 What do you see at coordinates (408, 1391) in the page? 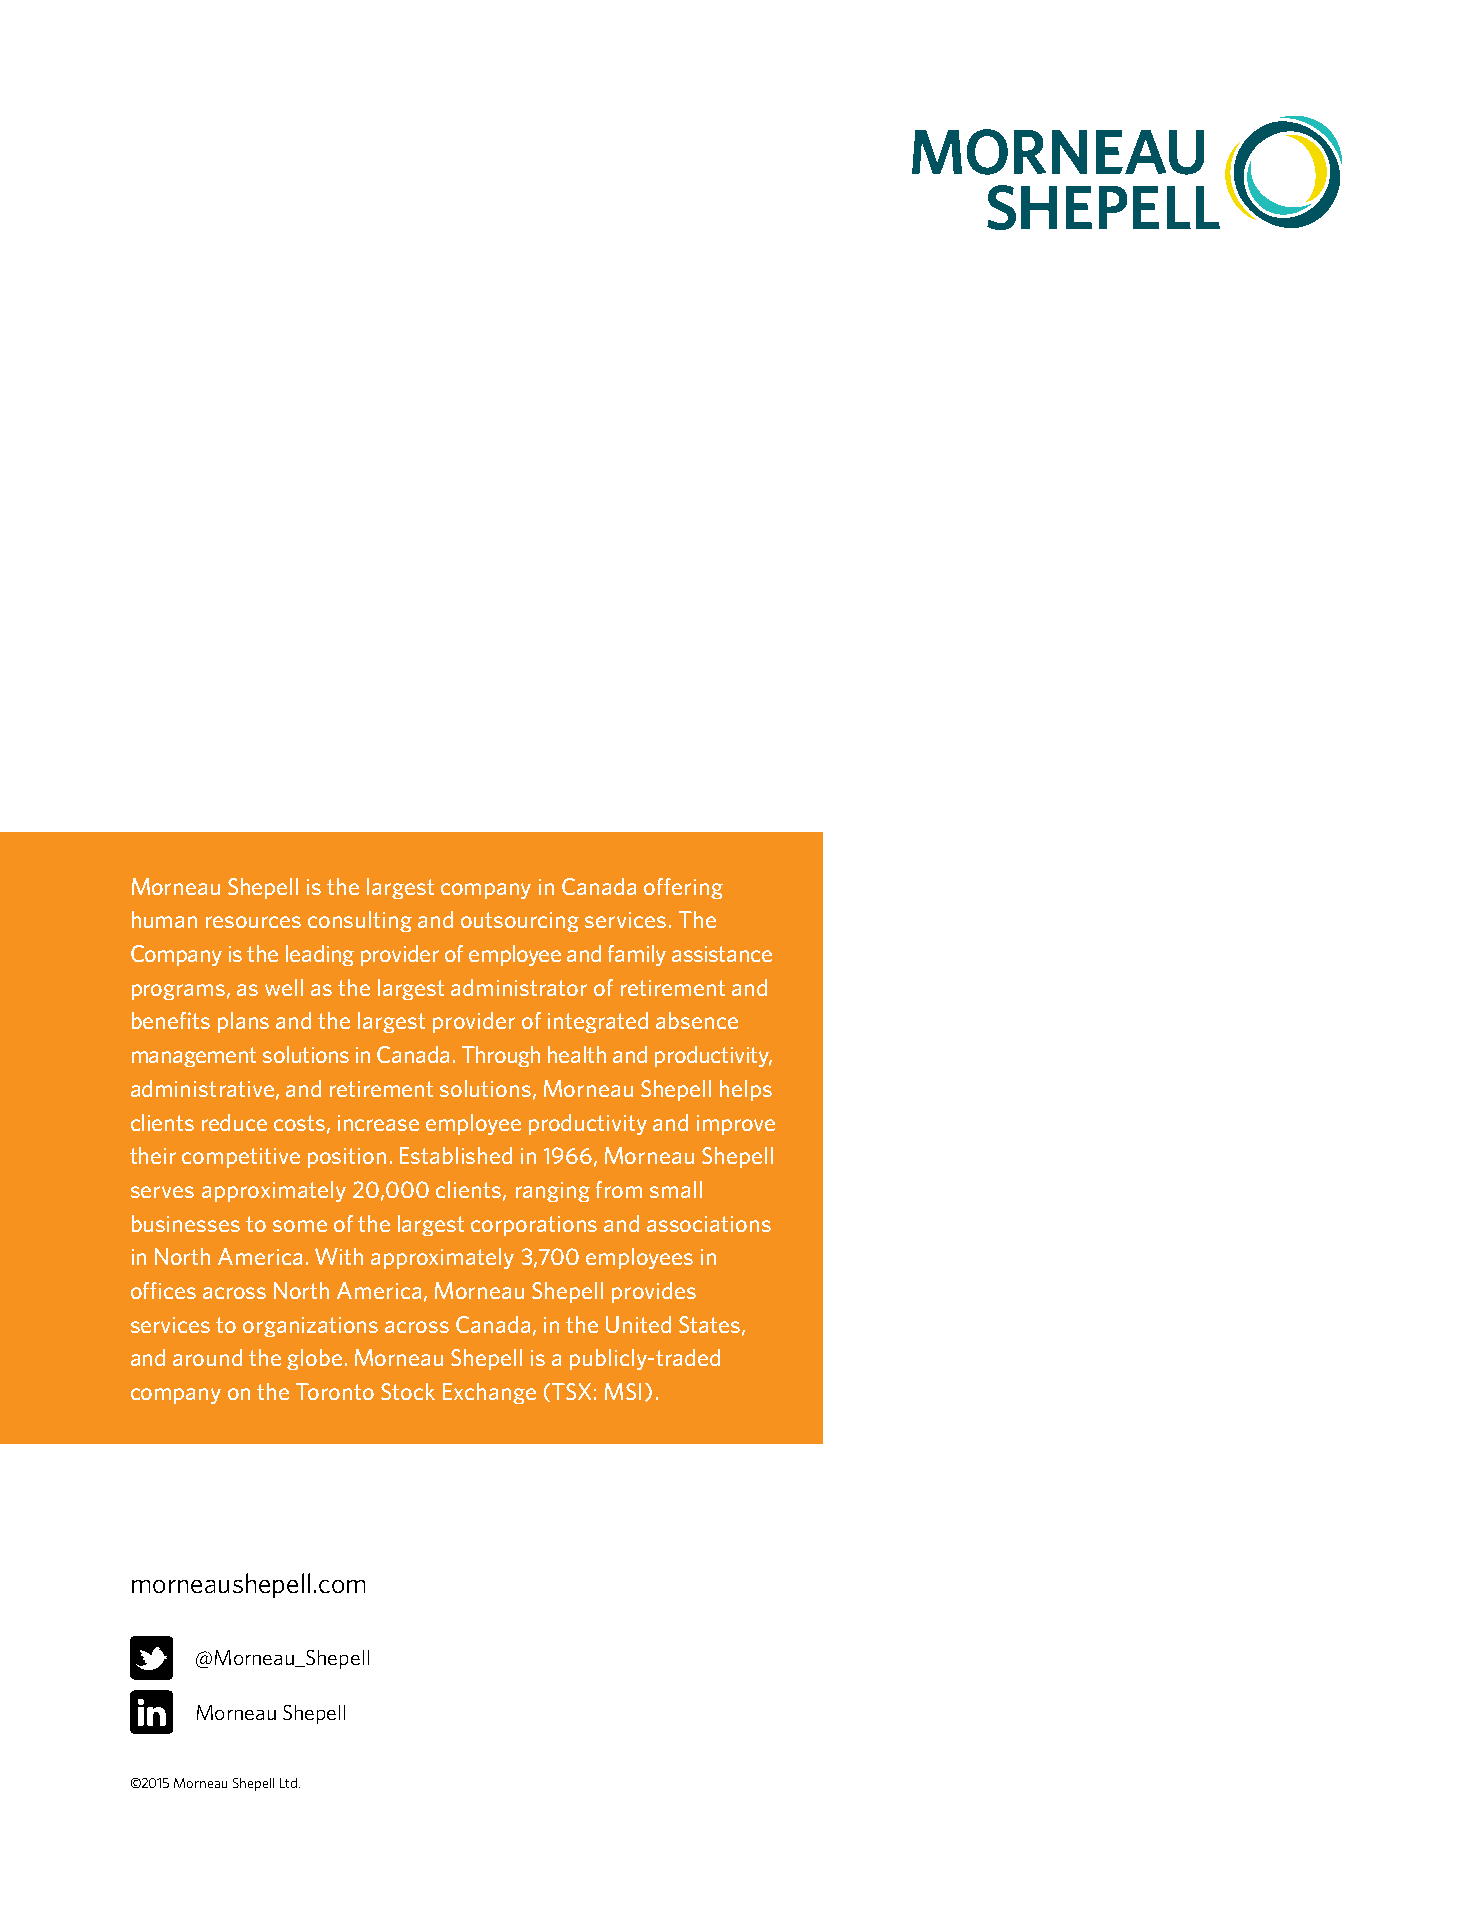
I see `Stock` at bounding box center [408, 1391].
